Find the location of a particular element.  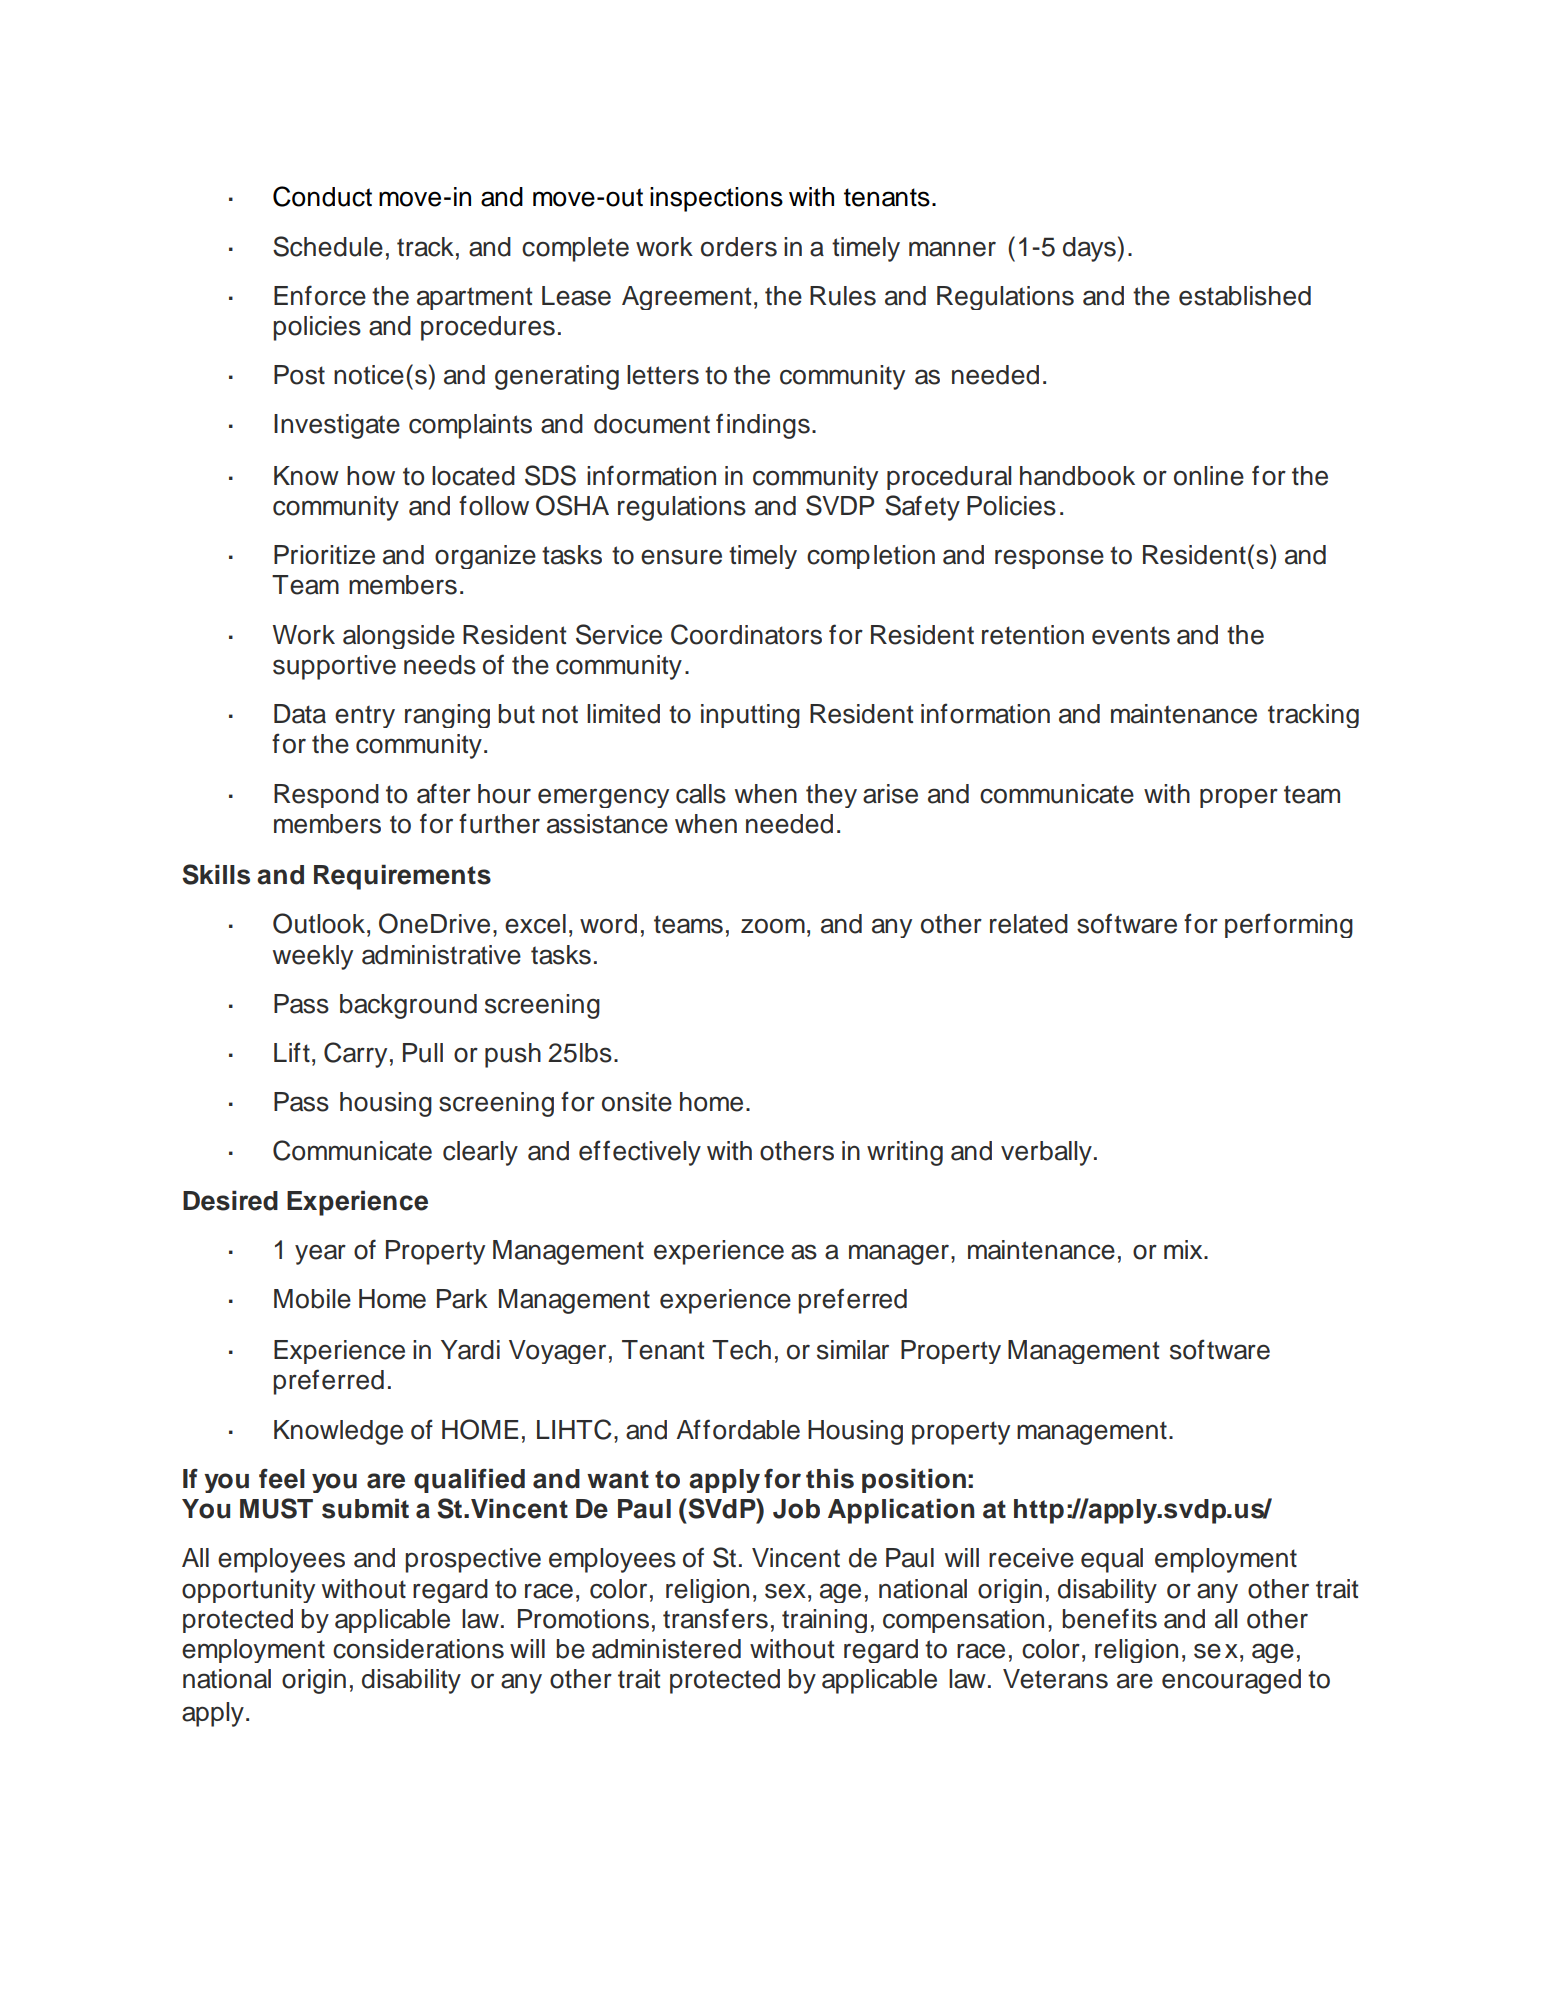

days is located at coordinates (1089, 249).
